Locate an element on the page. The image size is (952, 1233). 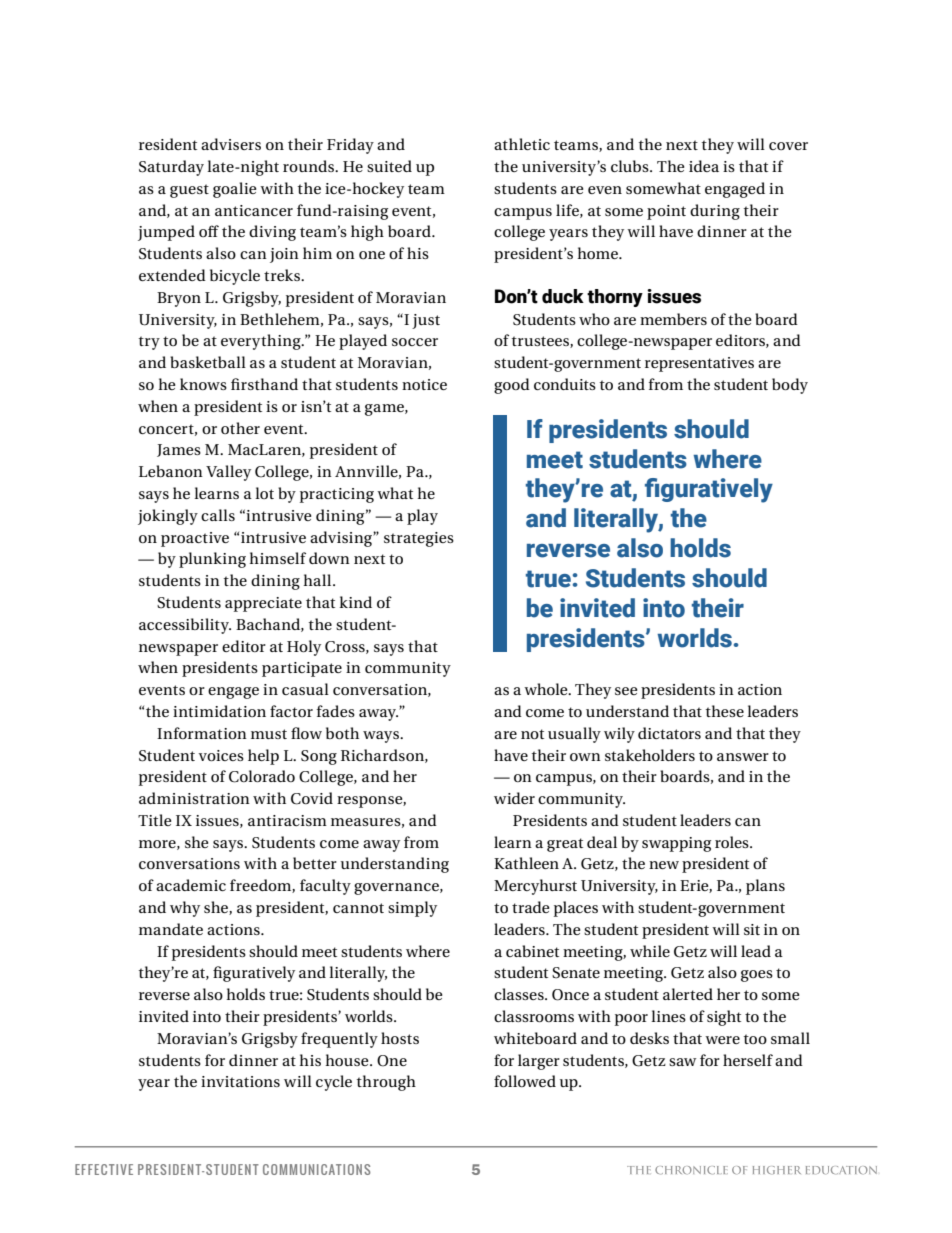
body is located at coordinates (790, 386).
